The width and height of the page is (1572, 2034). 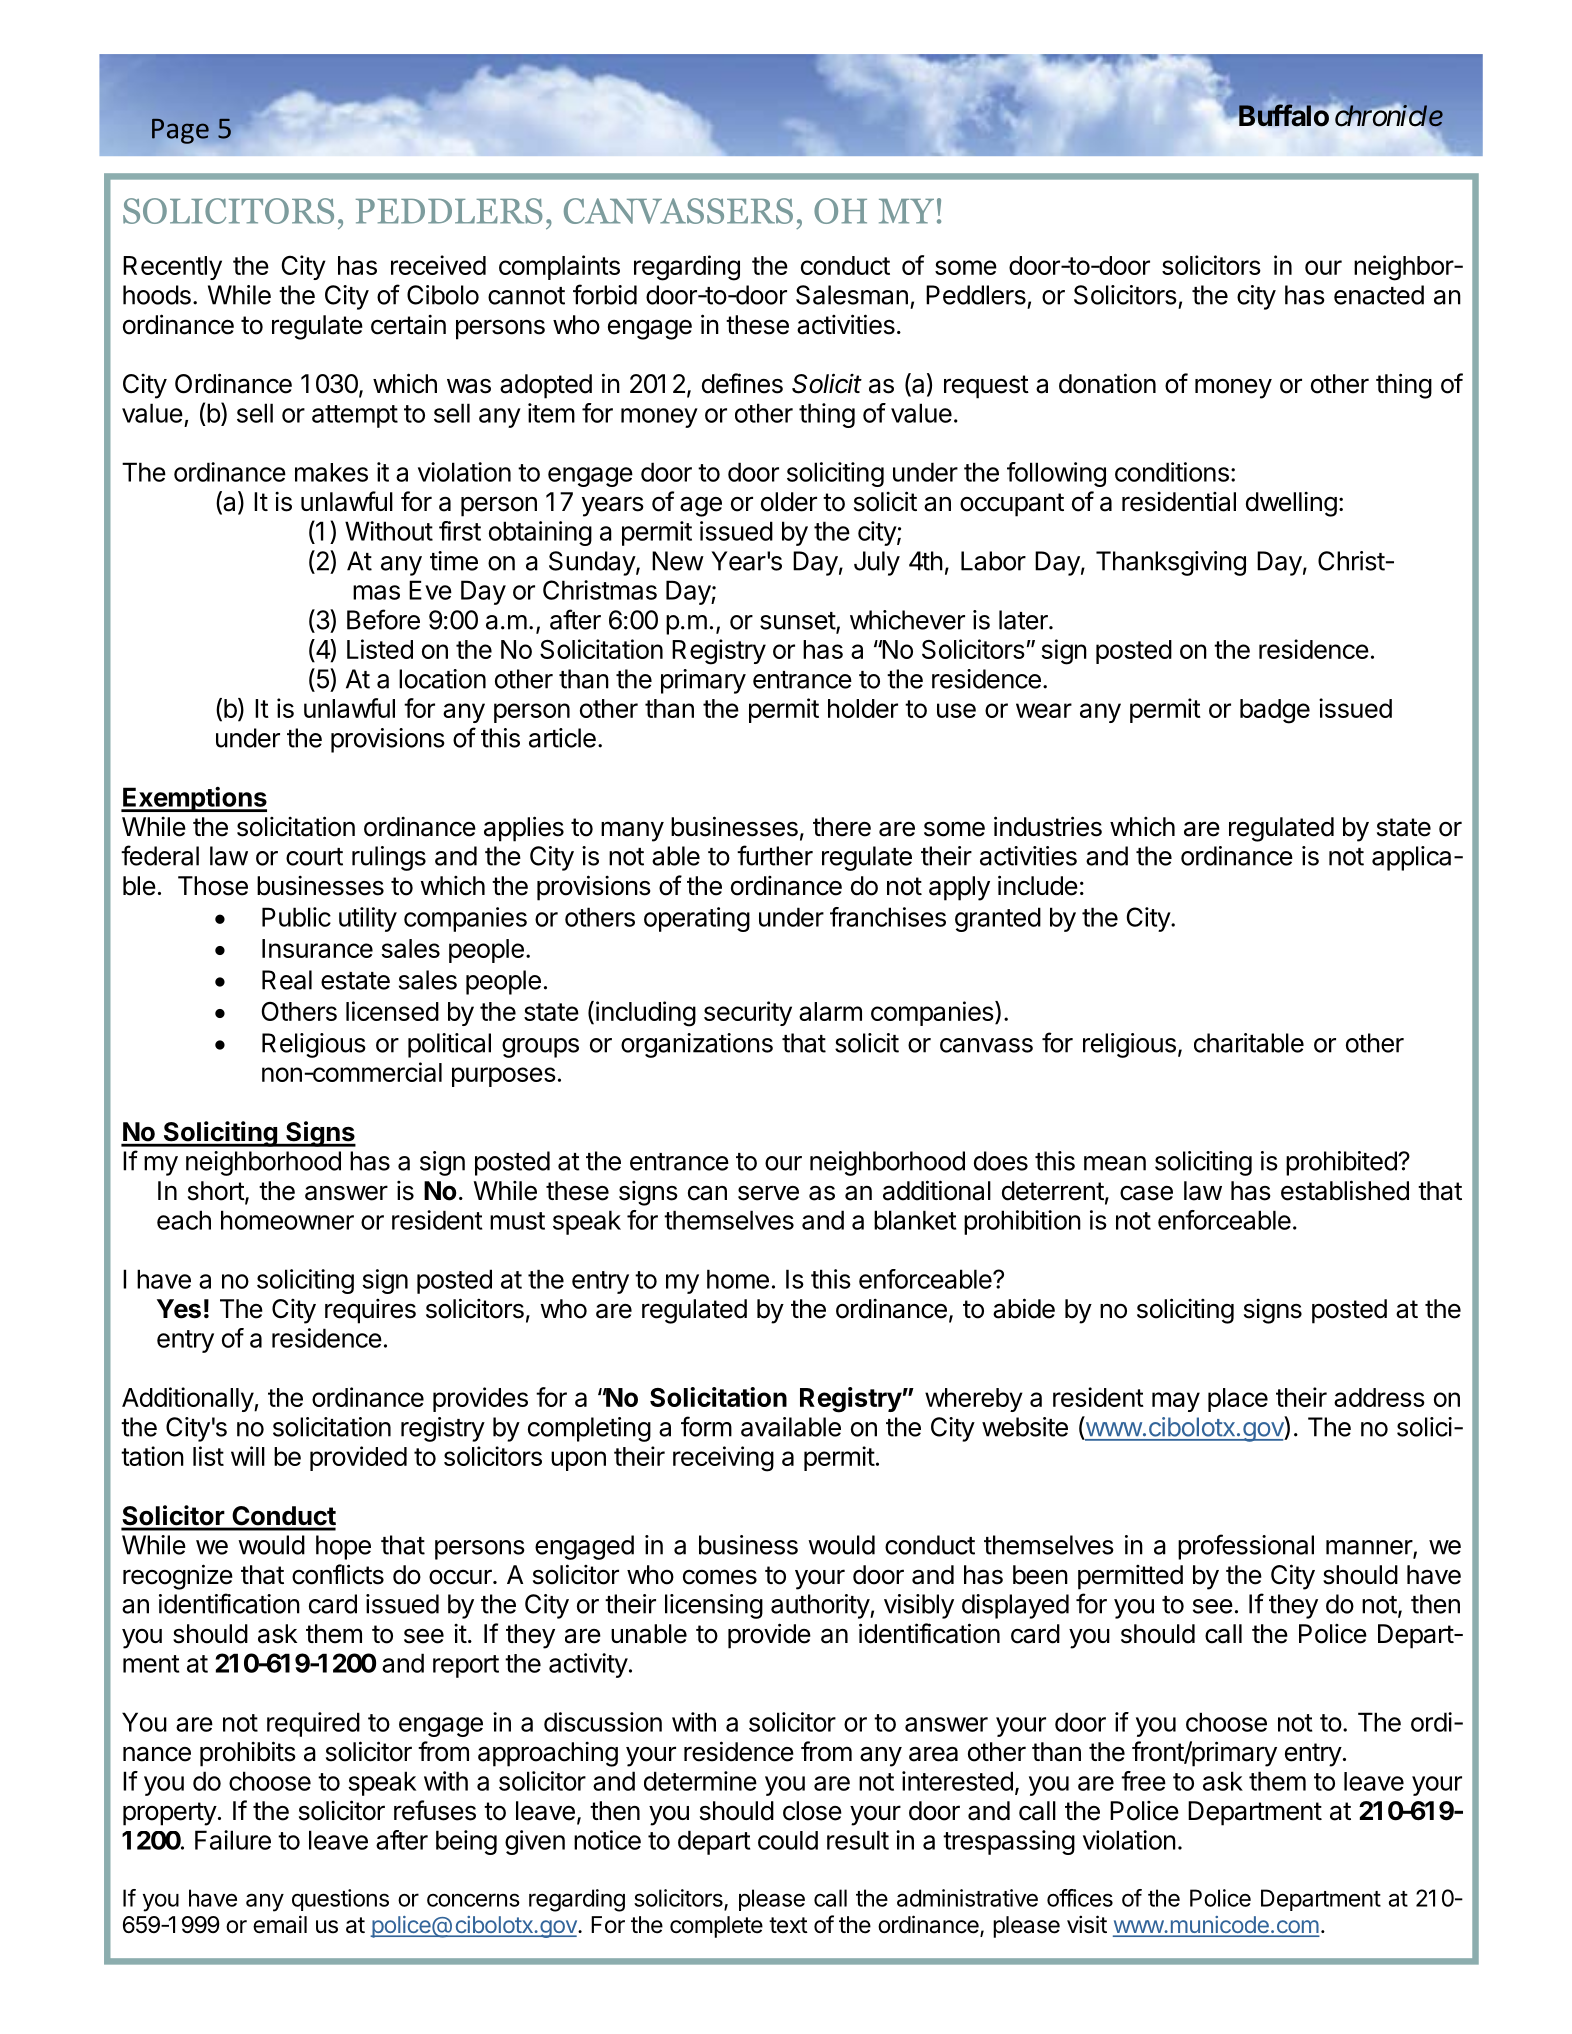 I want to click on questions, so click(x=340, y=1900).
